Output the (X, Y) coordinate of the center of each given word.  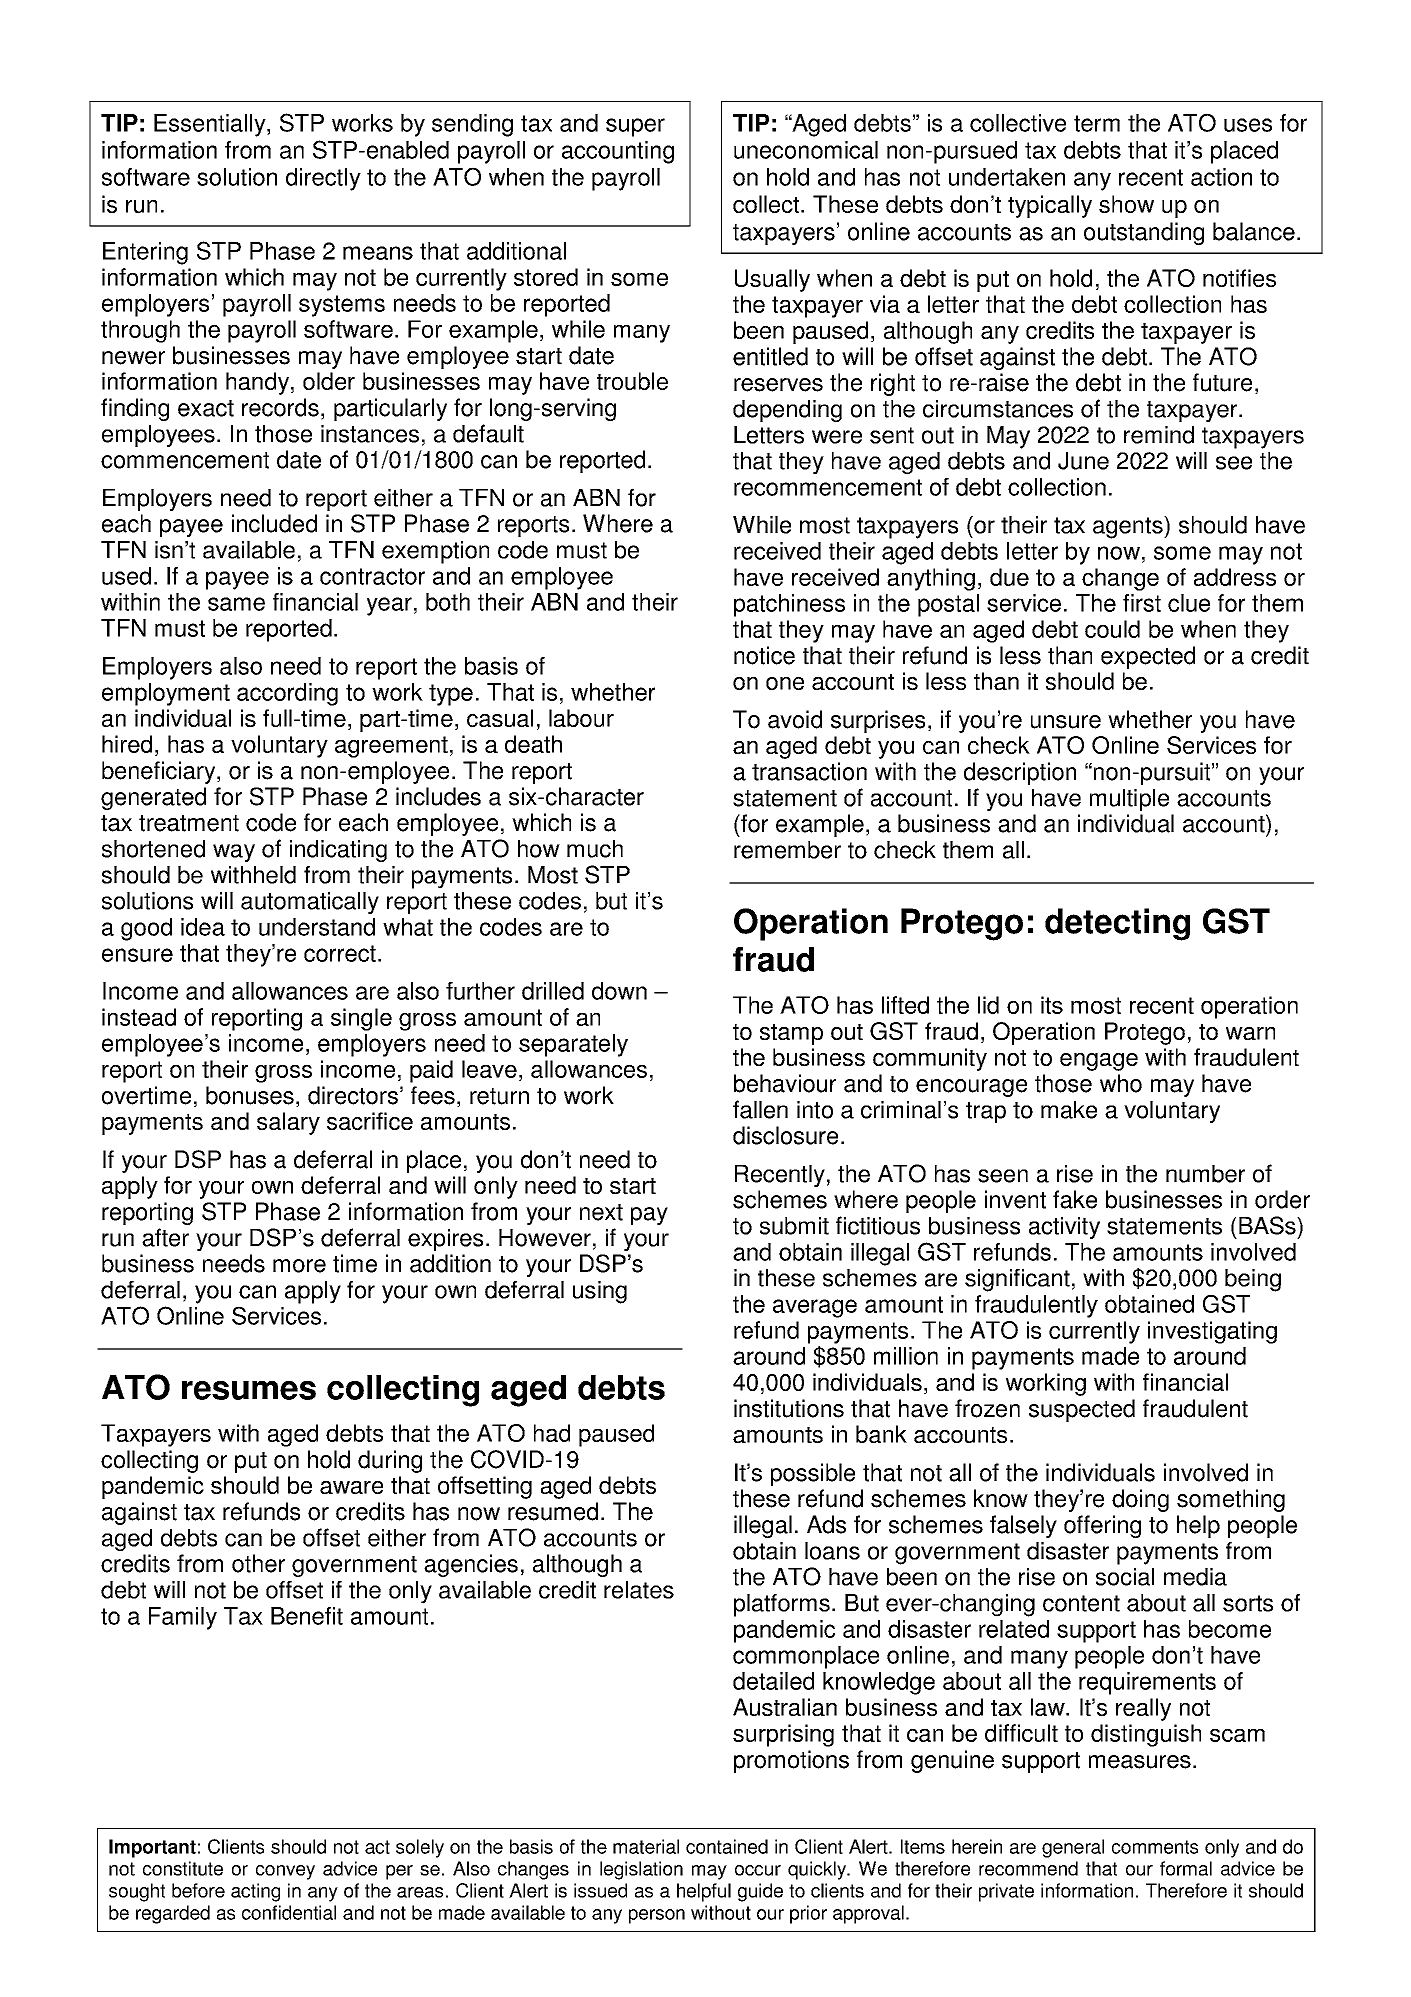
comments (1155, 1847)
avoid (795, 719)
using (600, 1292)
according (287, 694)
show (1126, 204)
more (299, 1266)
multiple (1129, 800)
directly (323, 179)
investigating (1212, 1332)
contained (727, 1846)
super (635, 127)
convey (285, 1872)
